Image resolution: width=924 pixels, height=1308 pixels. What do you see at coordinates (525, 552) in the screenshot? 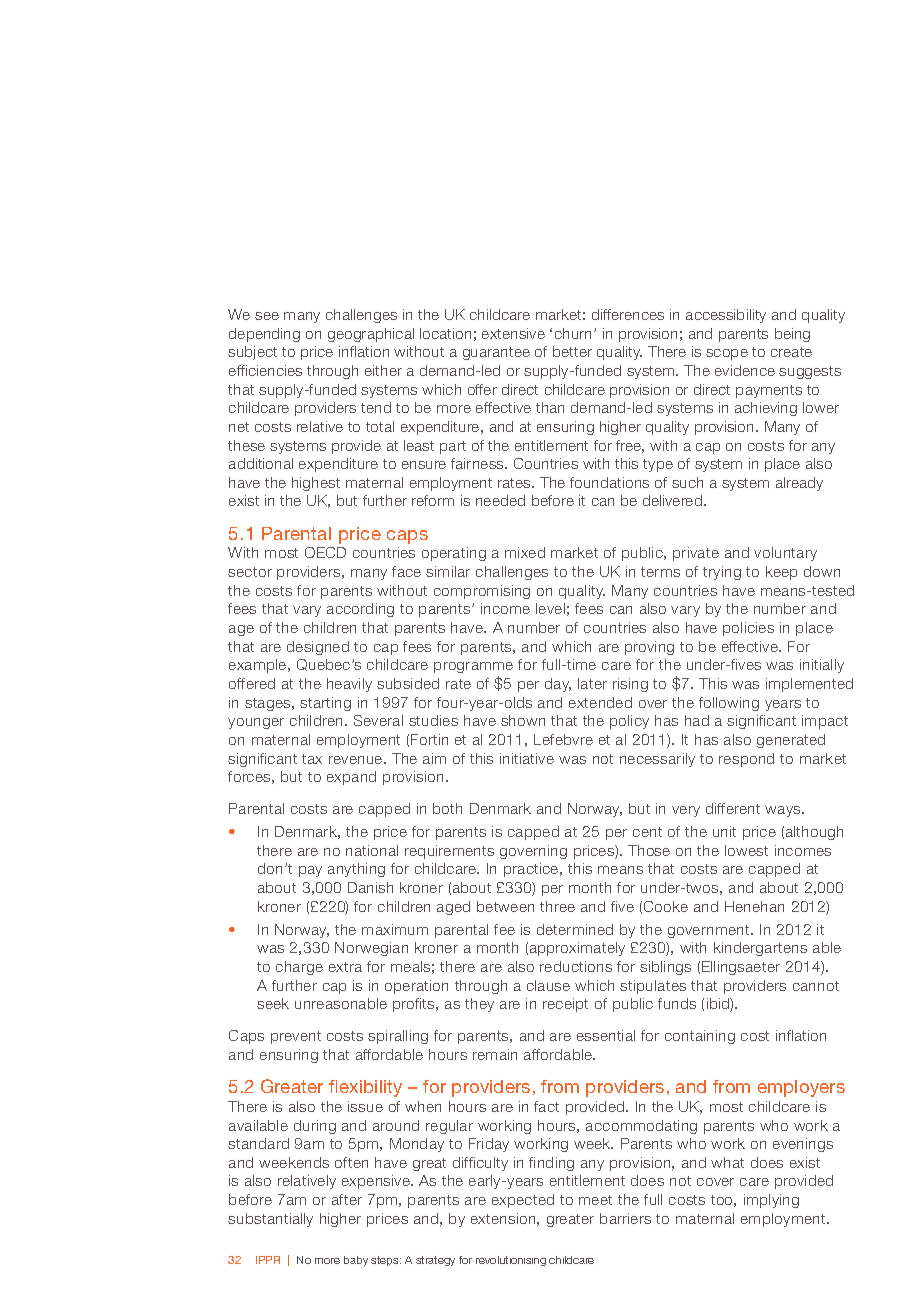
I see `mixed` at bounding box center [525, 552].
